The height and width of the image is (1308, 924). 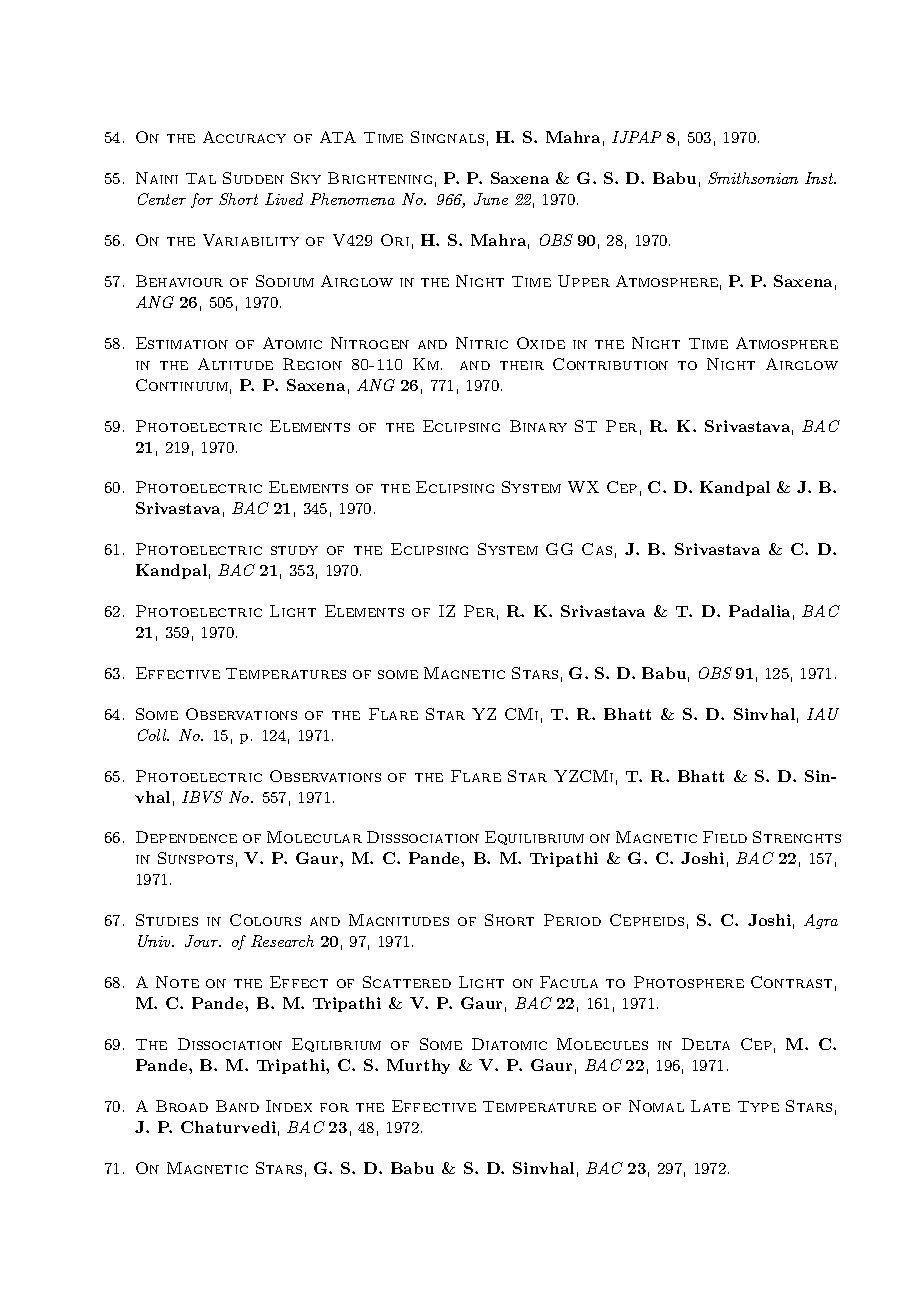 What do you see at coordinates (253, 178) in the image?
I see `Sudden` at bounding box center [253, 178].
